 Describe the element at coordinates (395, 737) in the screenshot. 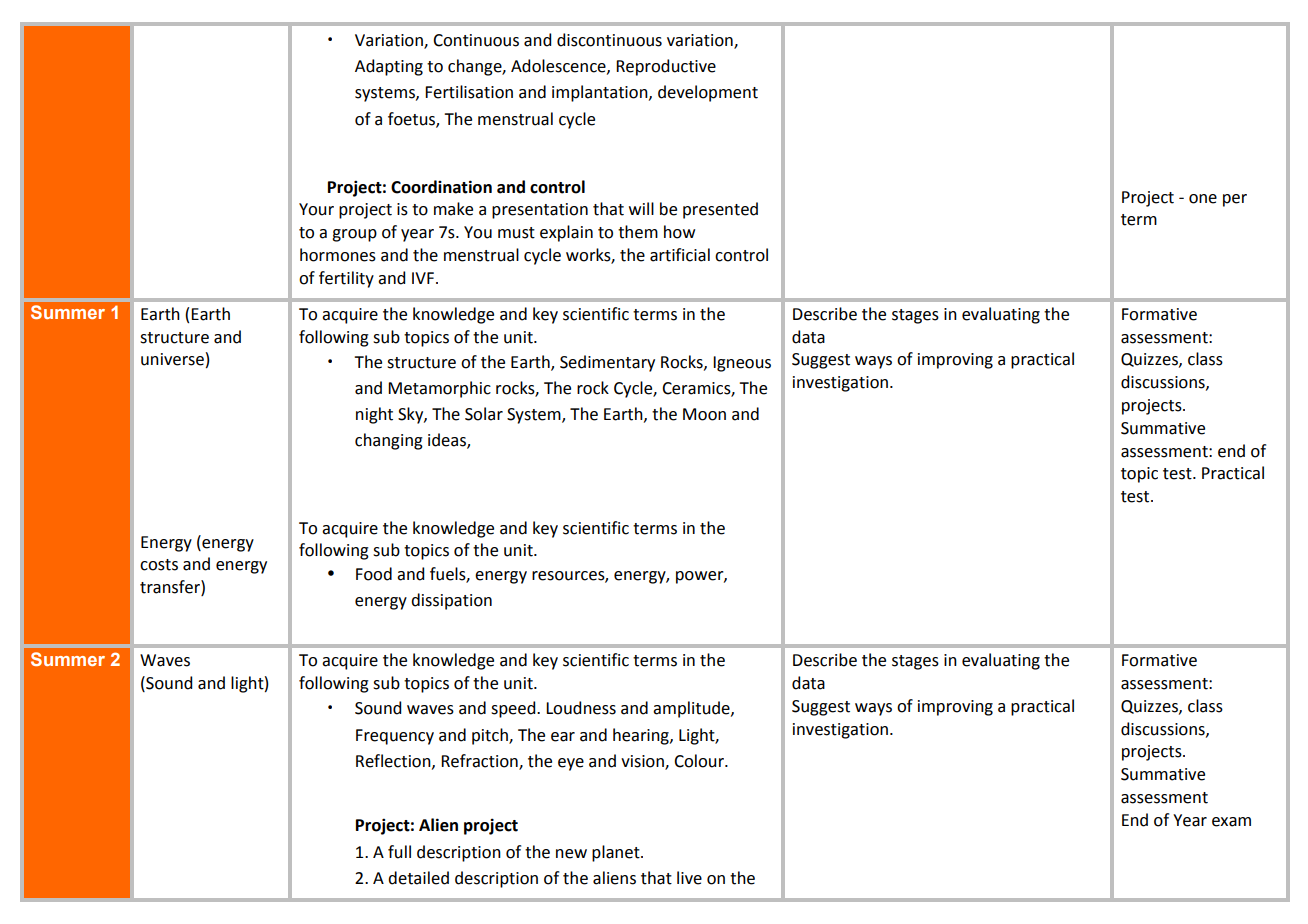

I see `Frequency` at that location.
